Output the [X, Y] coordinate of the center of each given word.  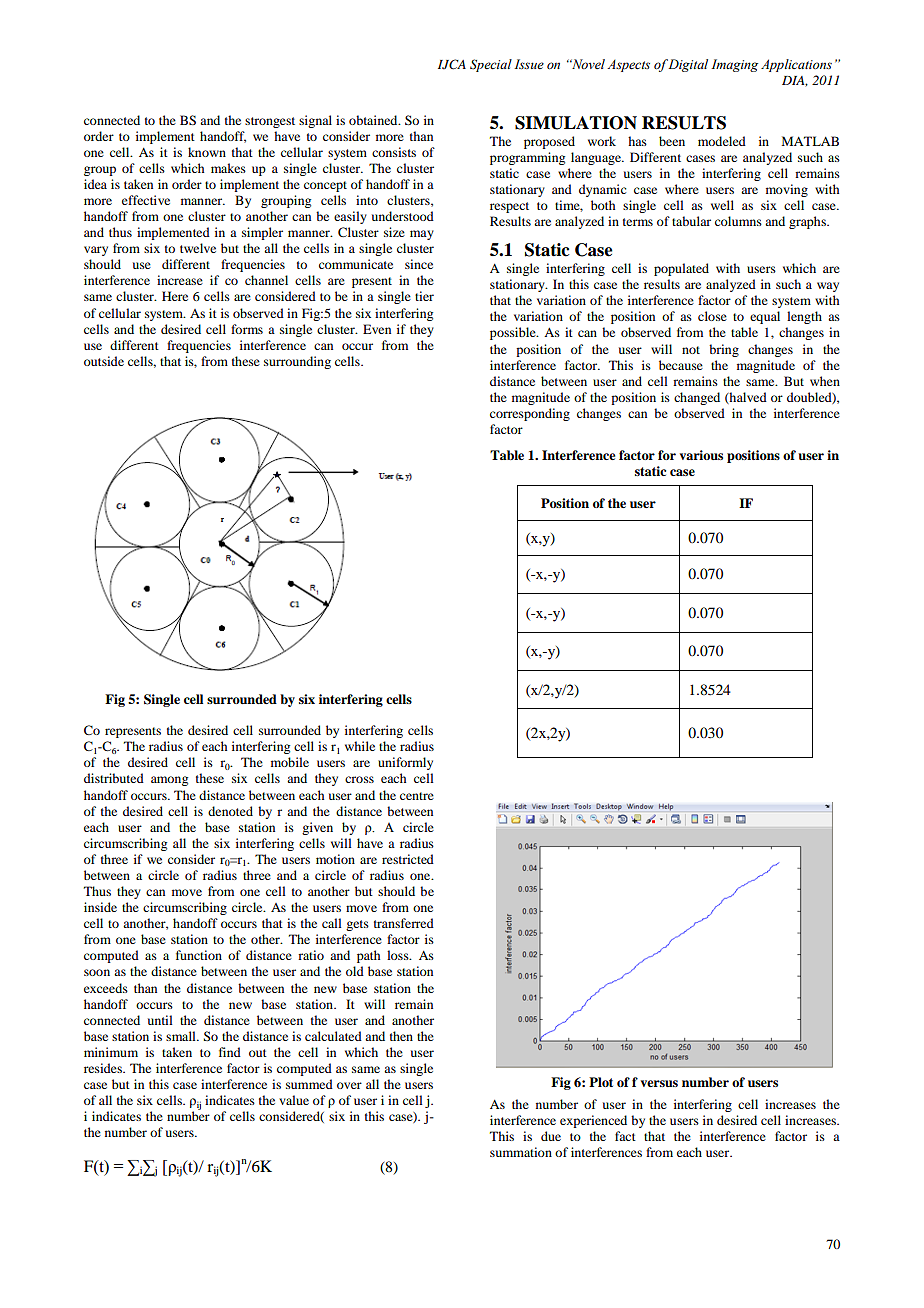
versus [659, 1083]
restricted [408, 859]
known [207, 152]
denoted [230, 811]
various [701, 455]
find [230, 1052]
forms [247, 329]
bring [724, 350]
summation [521, 1152]
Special [491, 65]
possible [514, 333]
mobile [290, 762]
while [360, 746]
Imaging [734, 65]
